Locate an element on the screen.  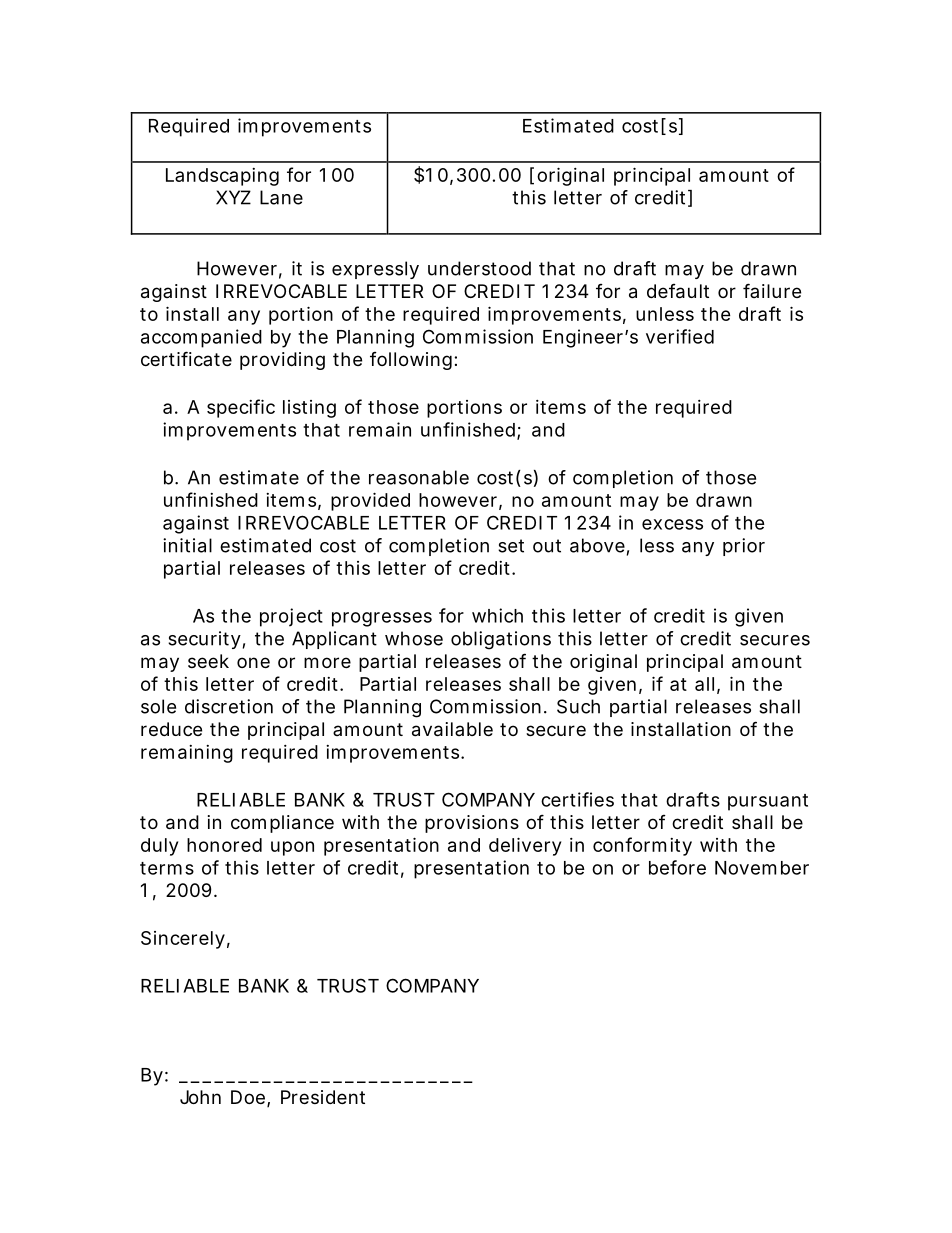
before is located at coordinates (677, 867).
